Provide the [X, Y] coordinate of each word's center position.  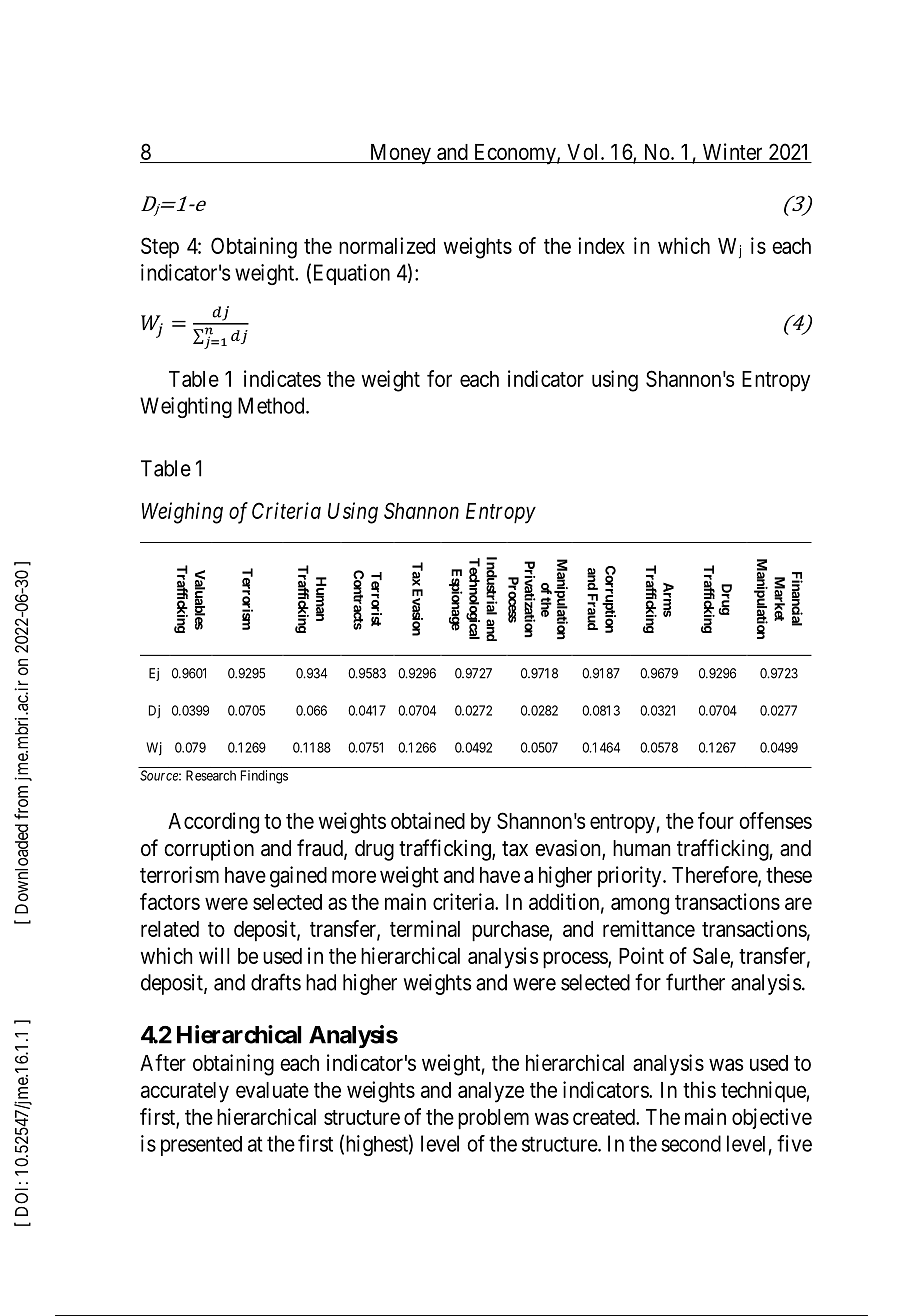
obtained [428, 820]
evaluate [272, 1090]
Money [400, 154]
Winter [732, 151]
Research [211, 775]
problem [493, 1119]
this [699, 1089]
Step [160, 248]
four [716, 820]
